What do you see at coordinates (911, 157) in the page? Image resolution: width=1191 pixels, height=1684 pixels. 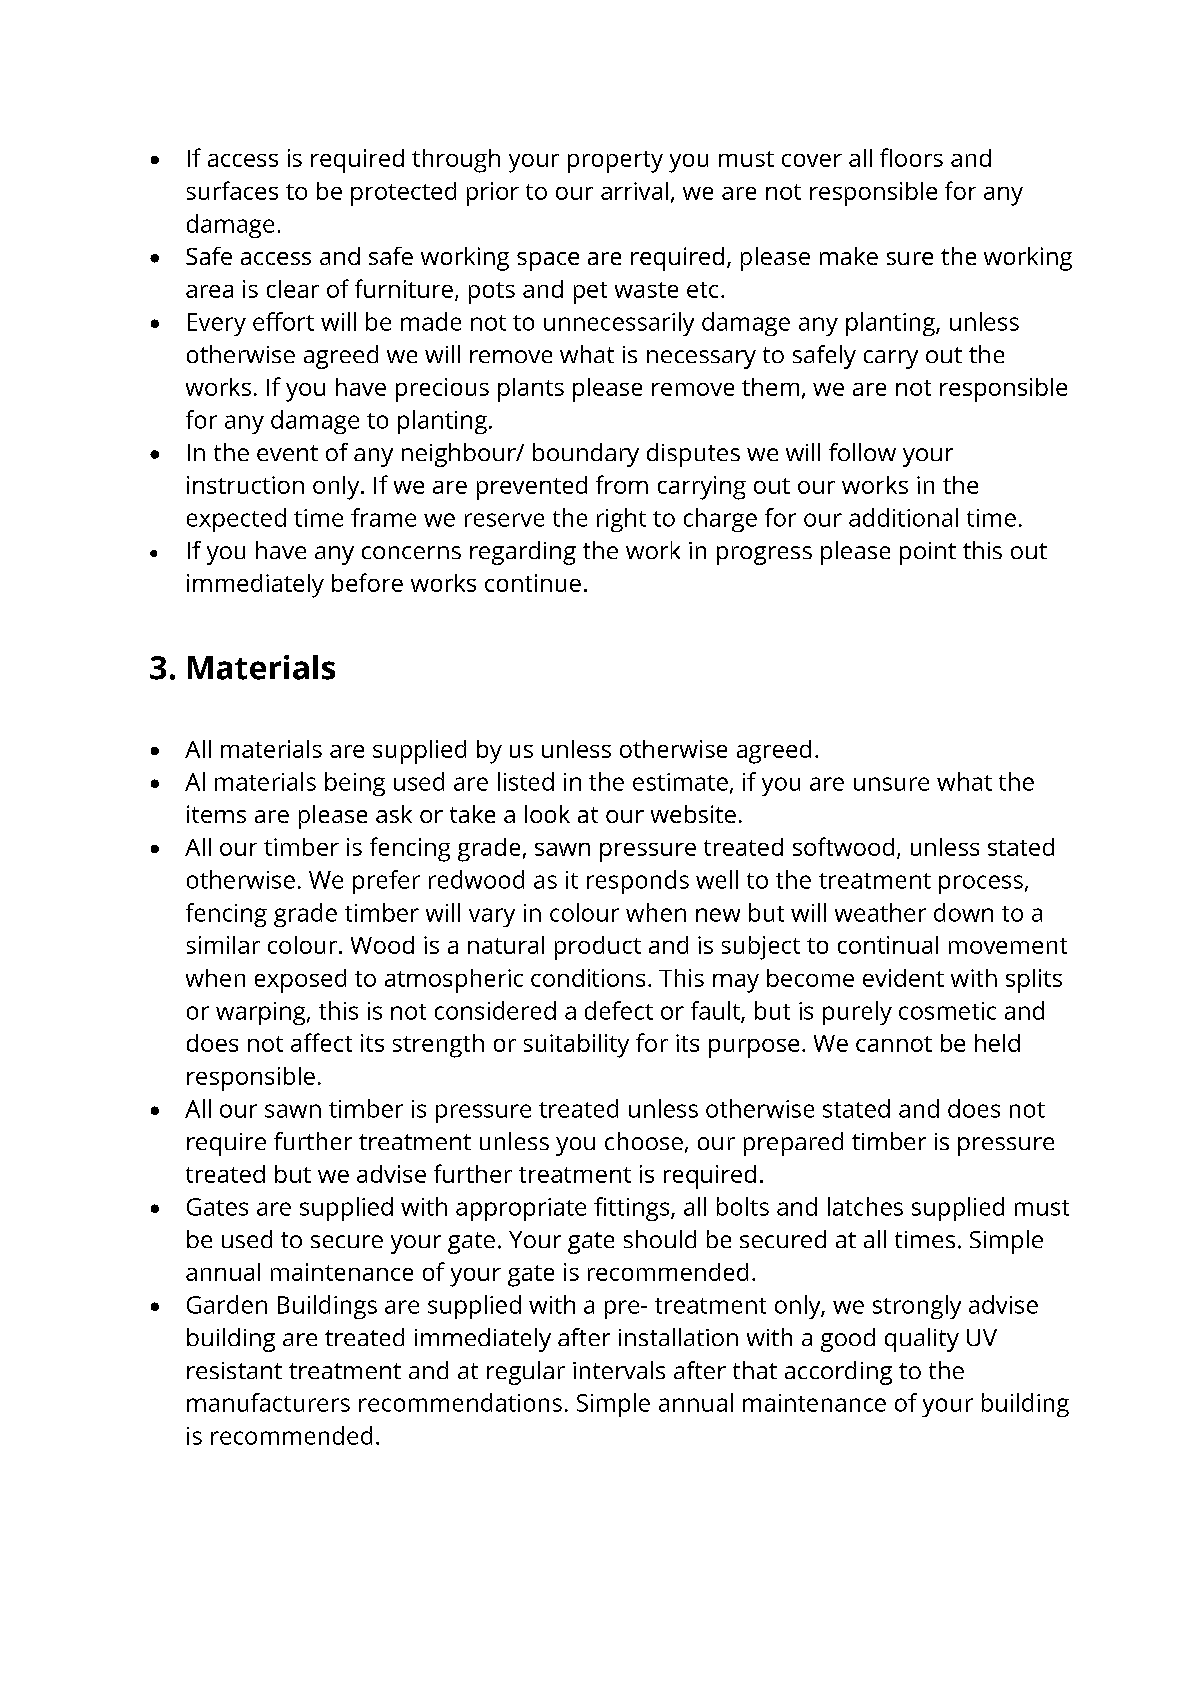 I see `floors` at bounding box center [911, 157].
